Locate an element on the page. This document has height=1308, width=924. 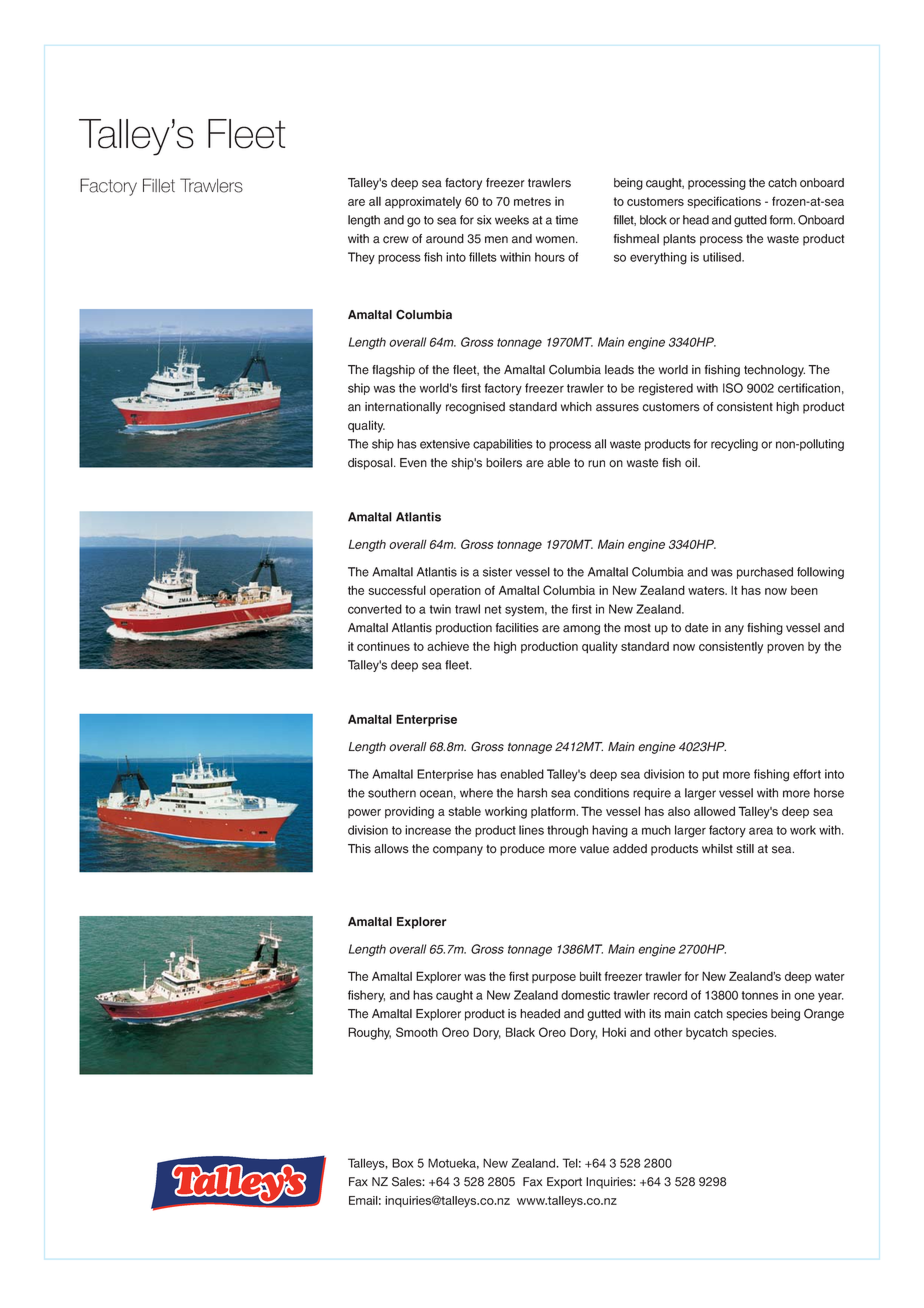
value is located at coordinates (594, 849).
